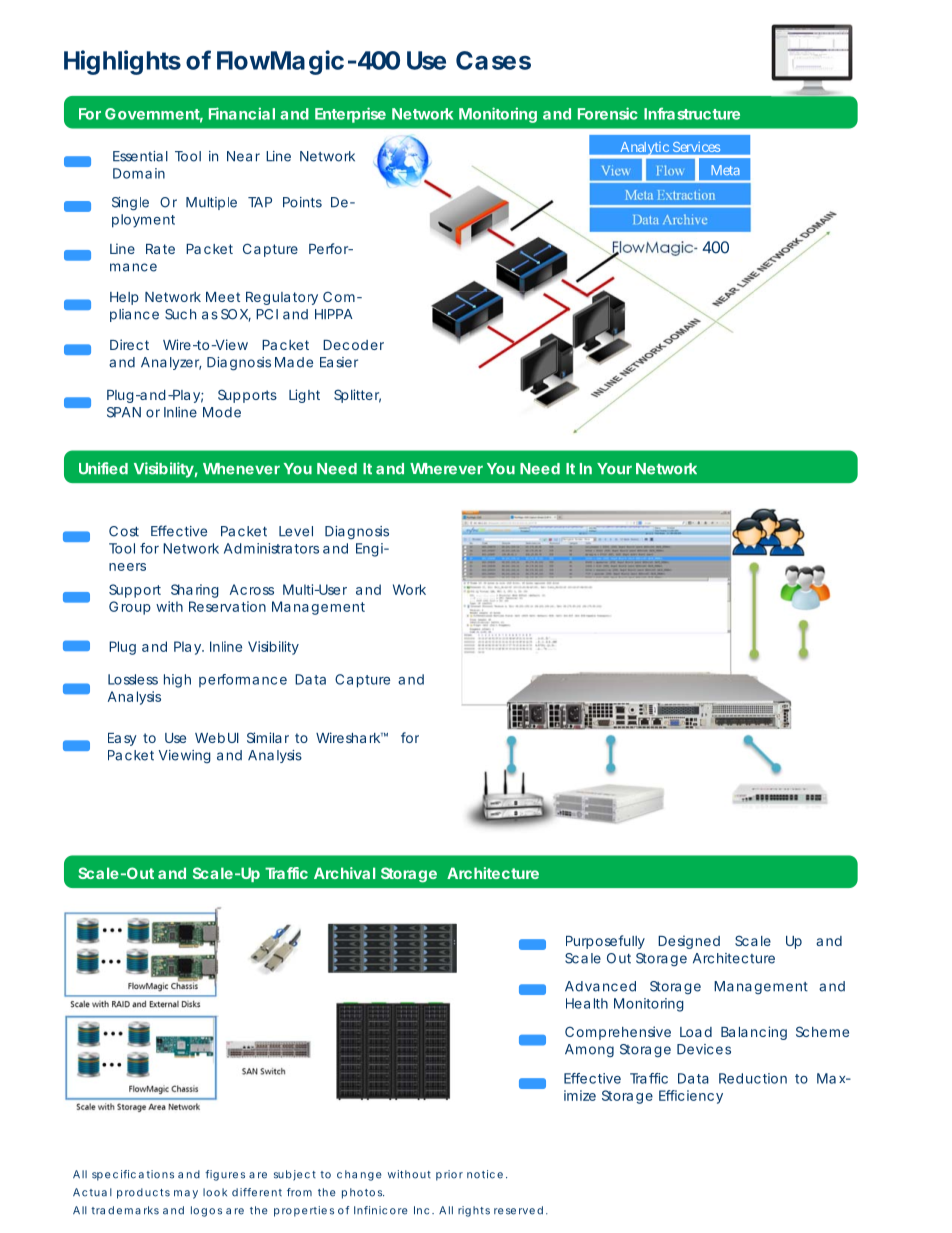 The height and width of the screenshot is (1233, 952). What do you see at coordinates (344, 873) in the screenshot?
I see `Archival` at bounding box center [344, 873].
